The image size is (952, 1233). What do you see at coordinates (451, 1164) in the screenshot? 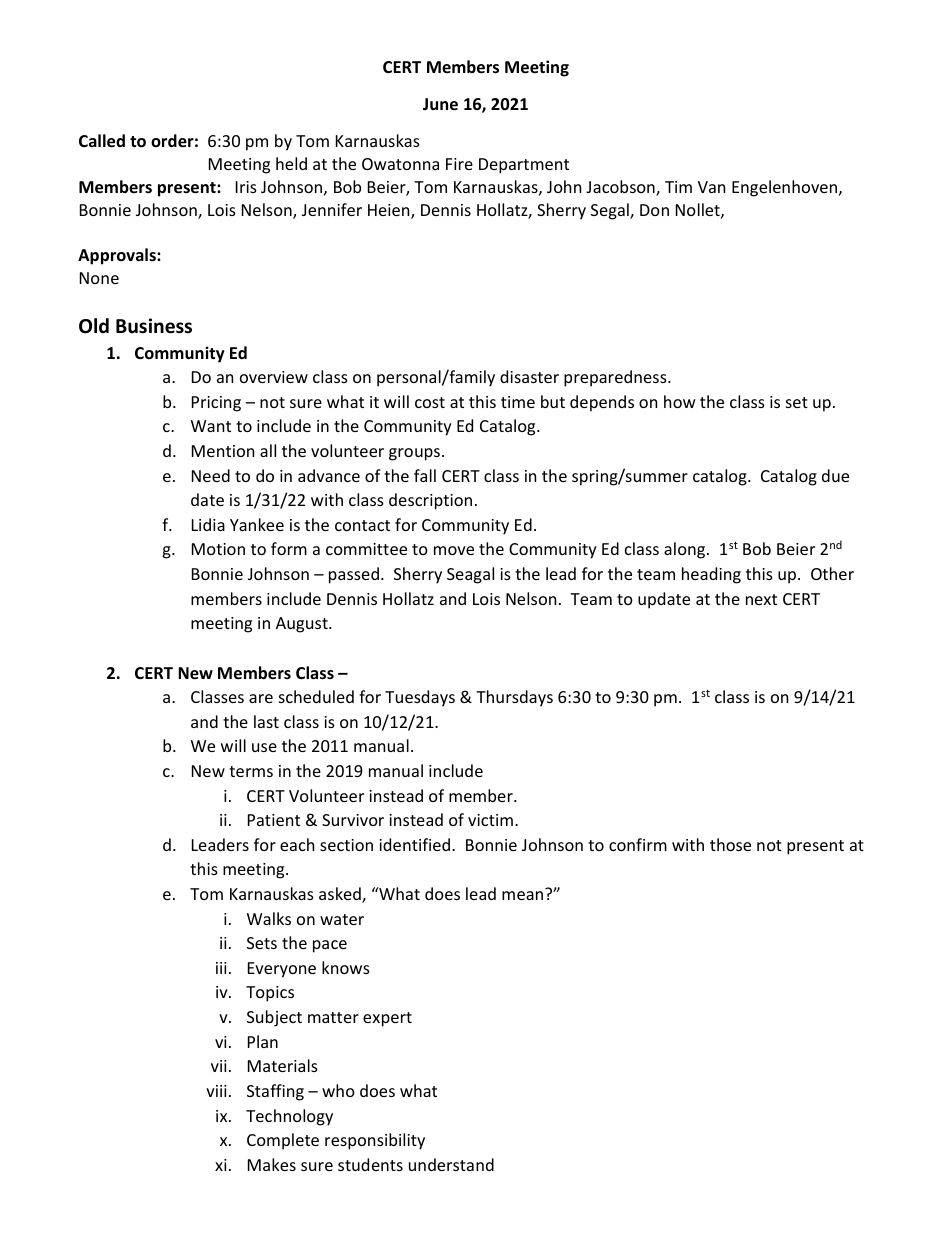
I see `understand` at bounding box center [451, 1164].
